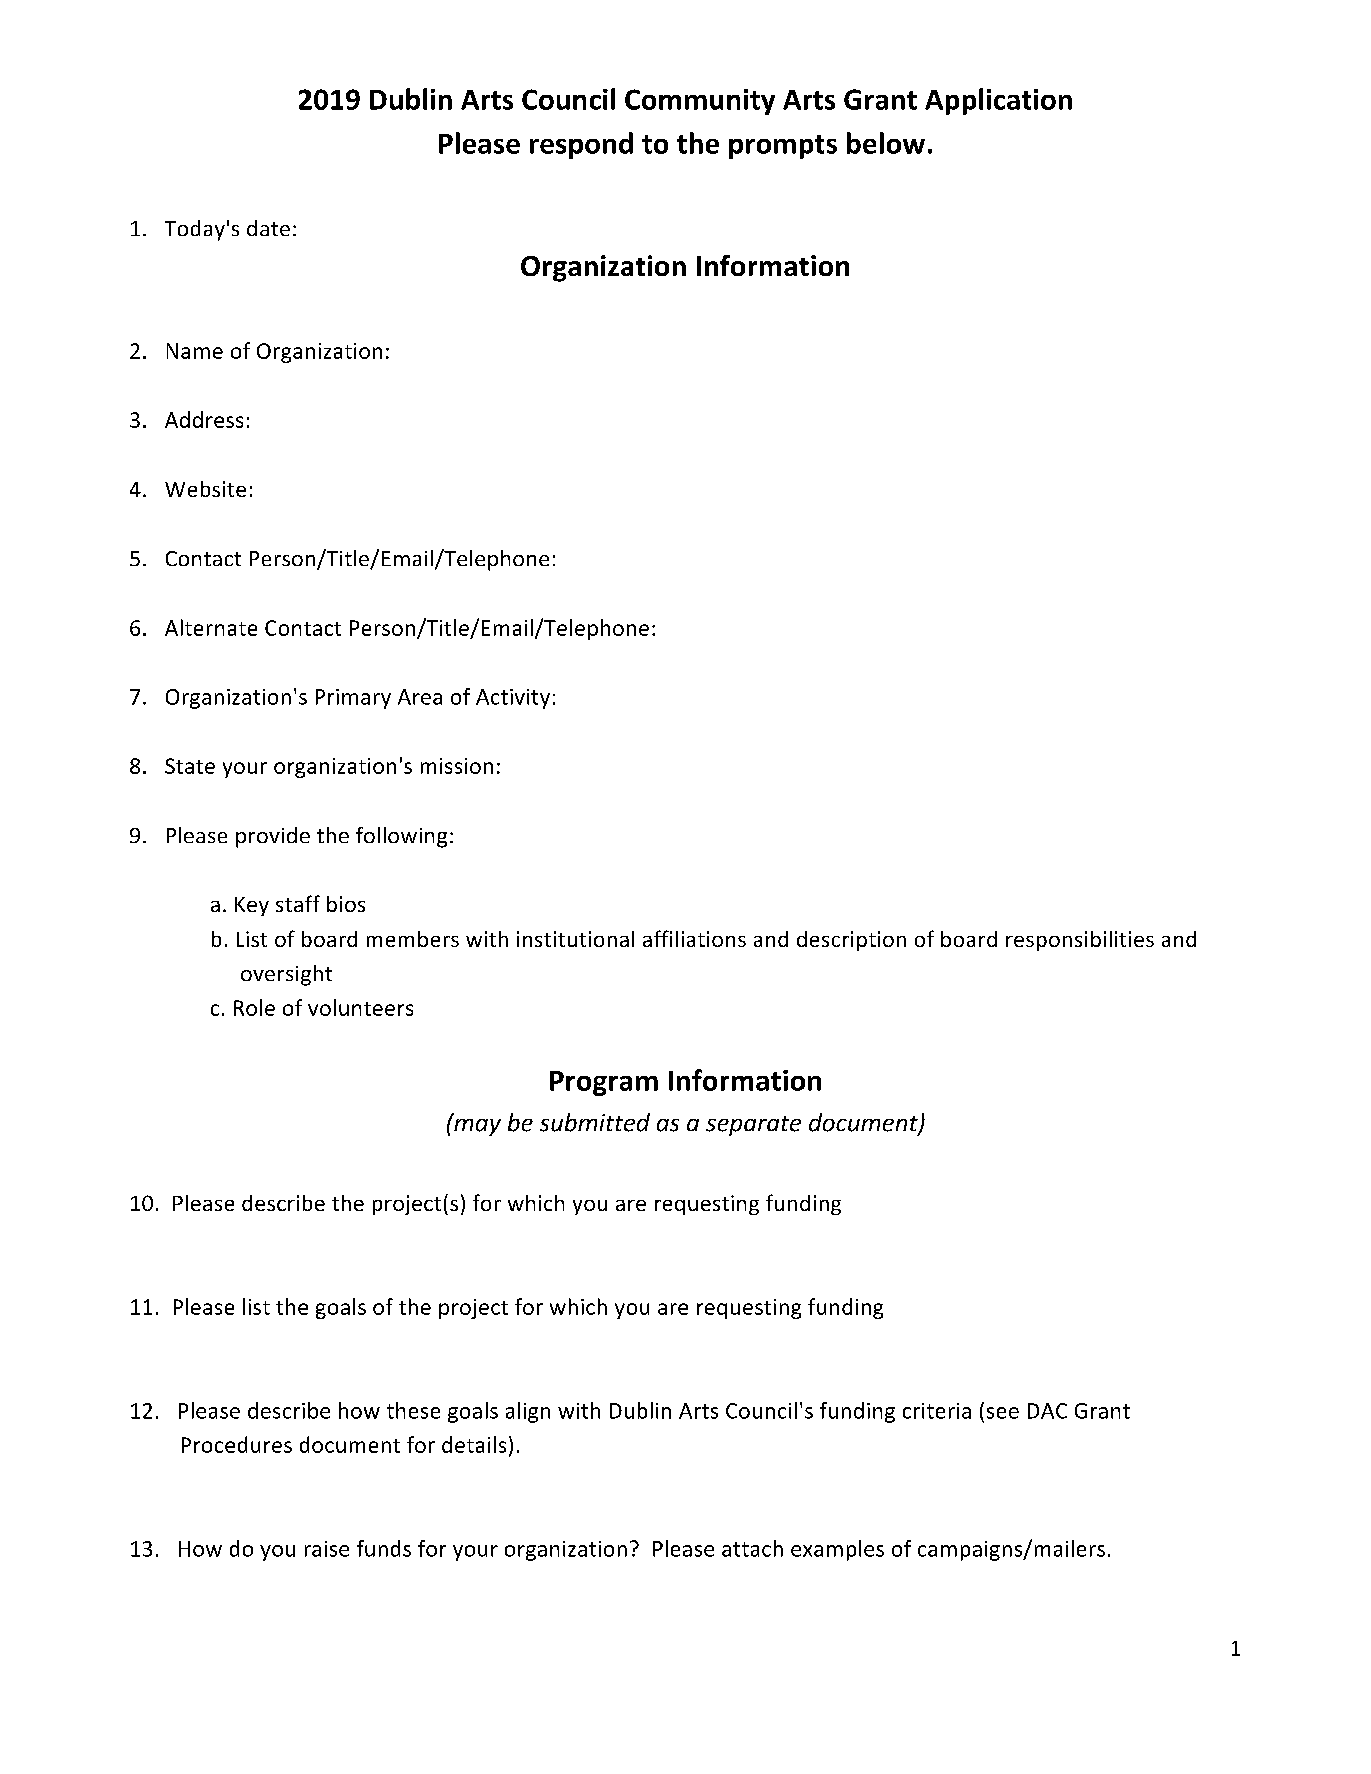  What do you see at coordinates (753, 1126) in the document?
I see `separate` at bounding box center [753, 1126].
